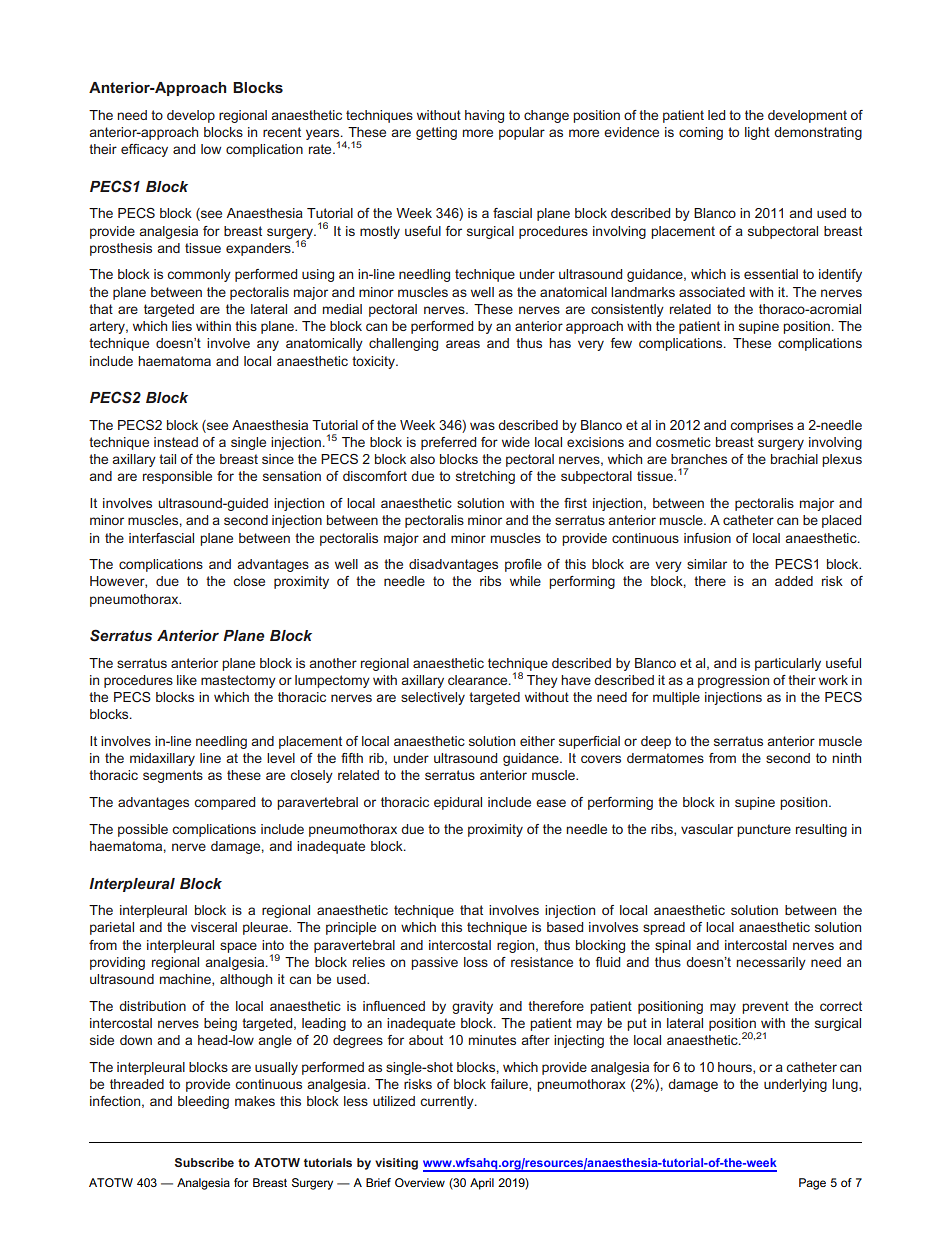 The image size is (952, 1233). Describe the element at coordinates (144, 150) in the screenshot. I see `efficacy` at that location.
